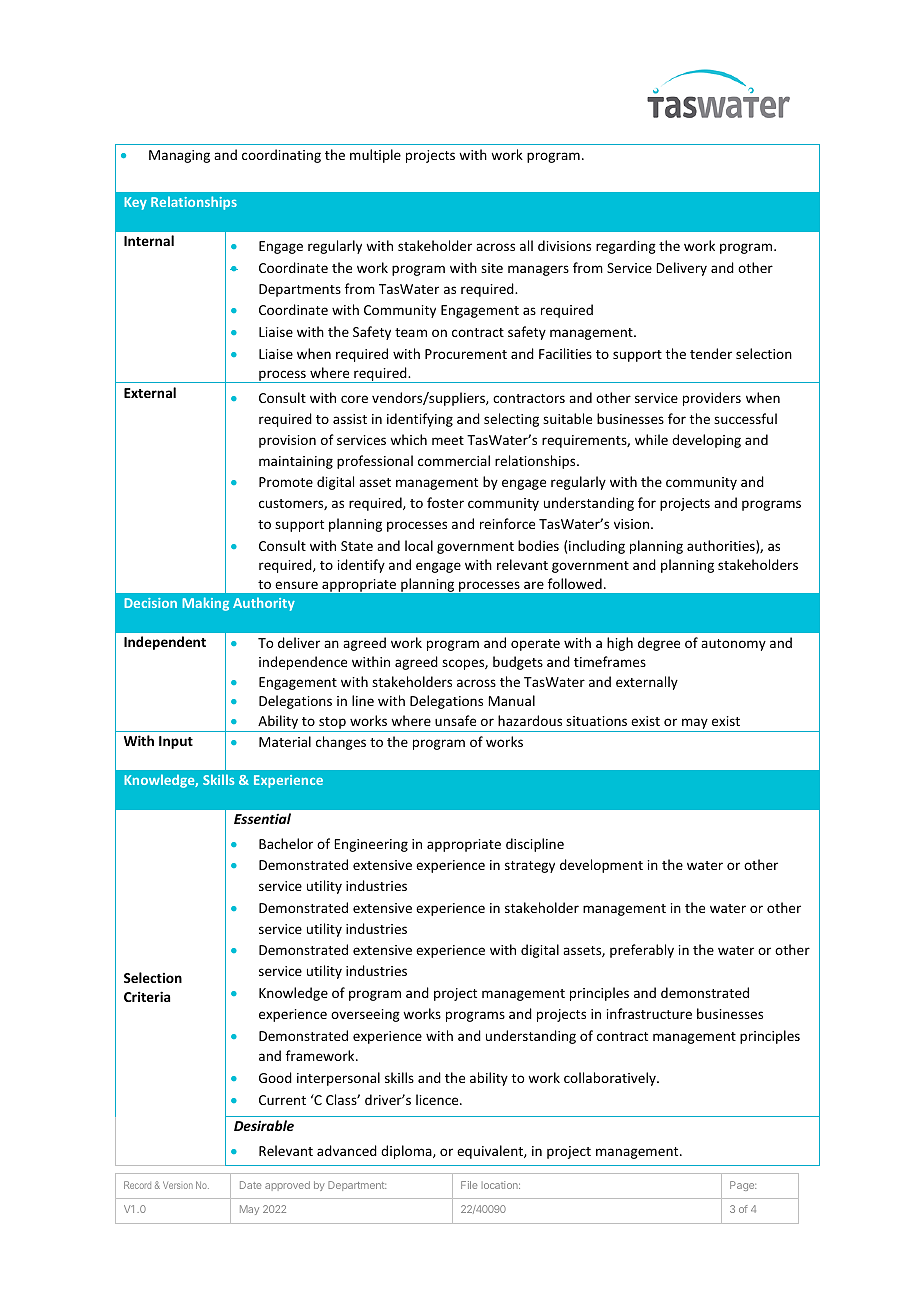 Image resolution: width=924 pixels, height=1308 pixels. What do you see at coordinates (286, 843) in the image?
I see `Bachelor` at bounding box center [286, 843].
